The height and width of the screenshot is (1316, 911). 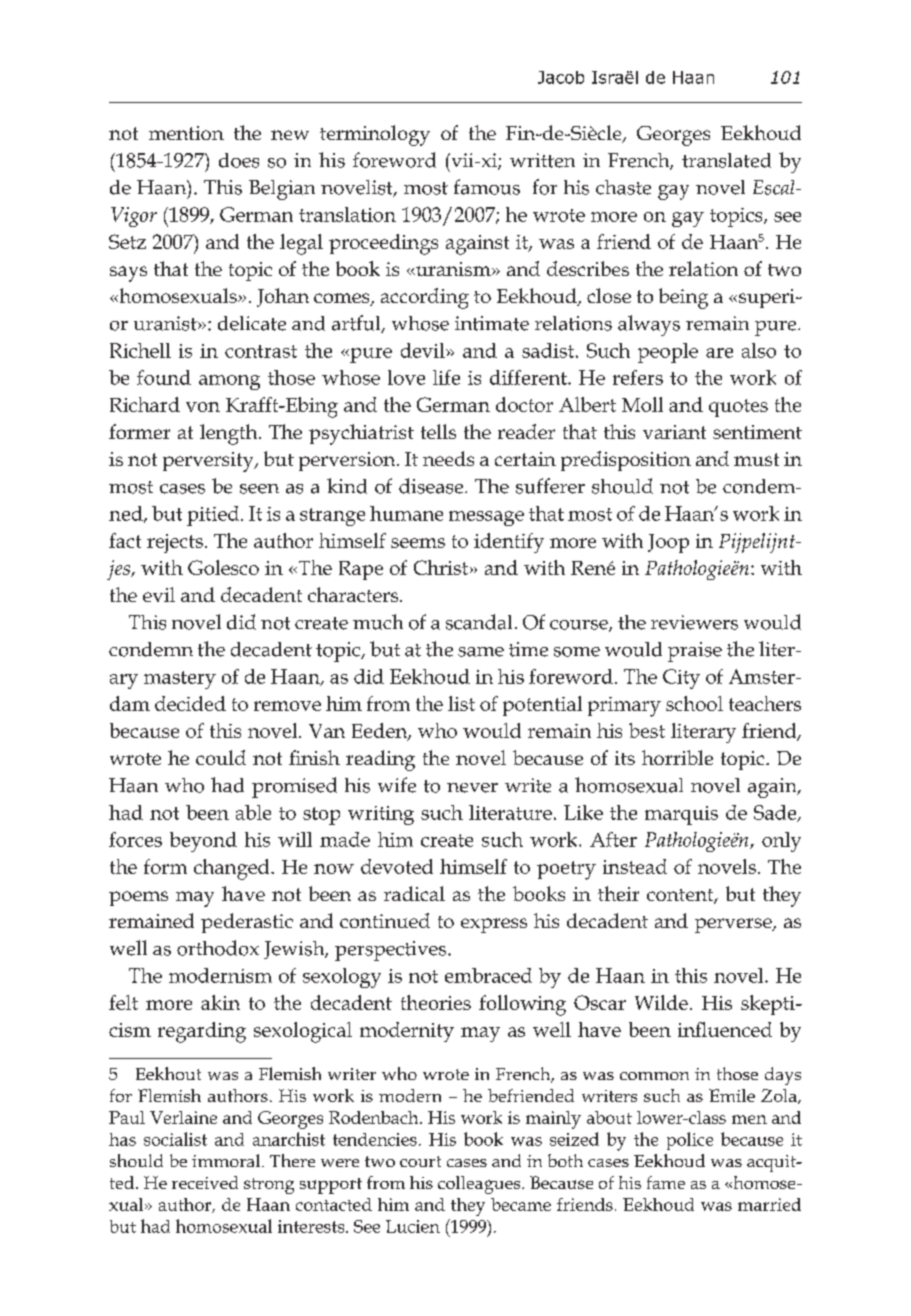 I want to click on translated, so click(x=726, y=160).
